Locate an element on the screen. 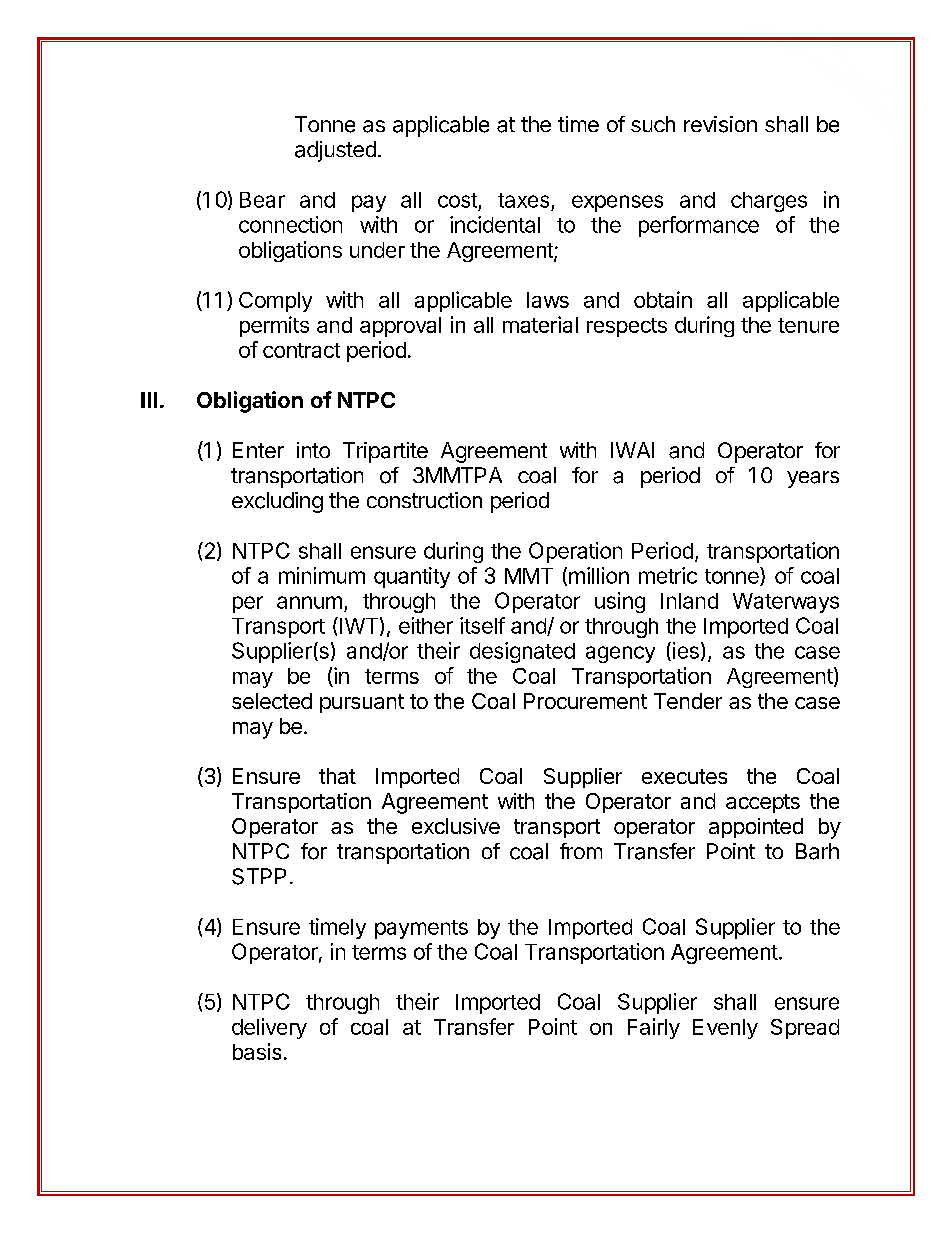 Image resolution: width=952 pixels, height=1233 pixels. Inland is located at coordinates (689, 601).
